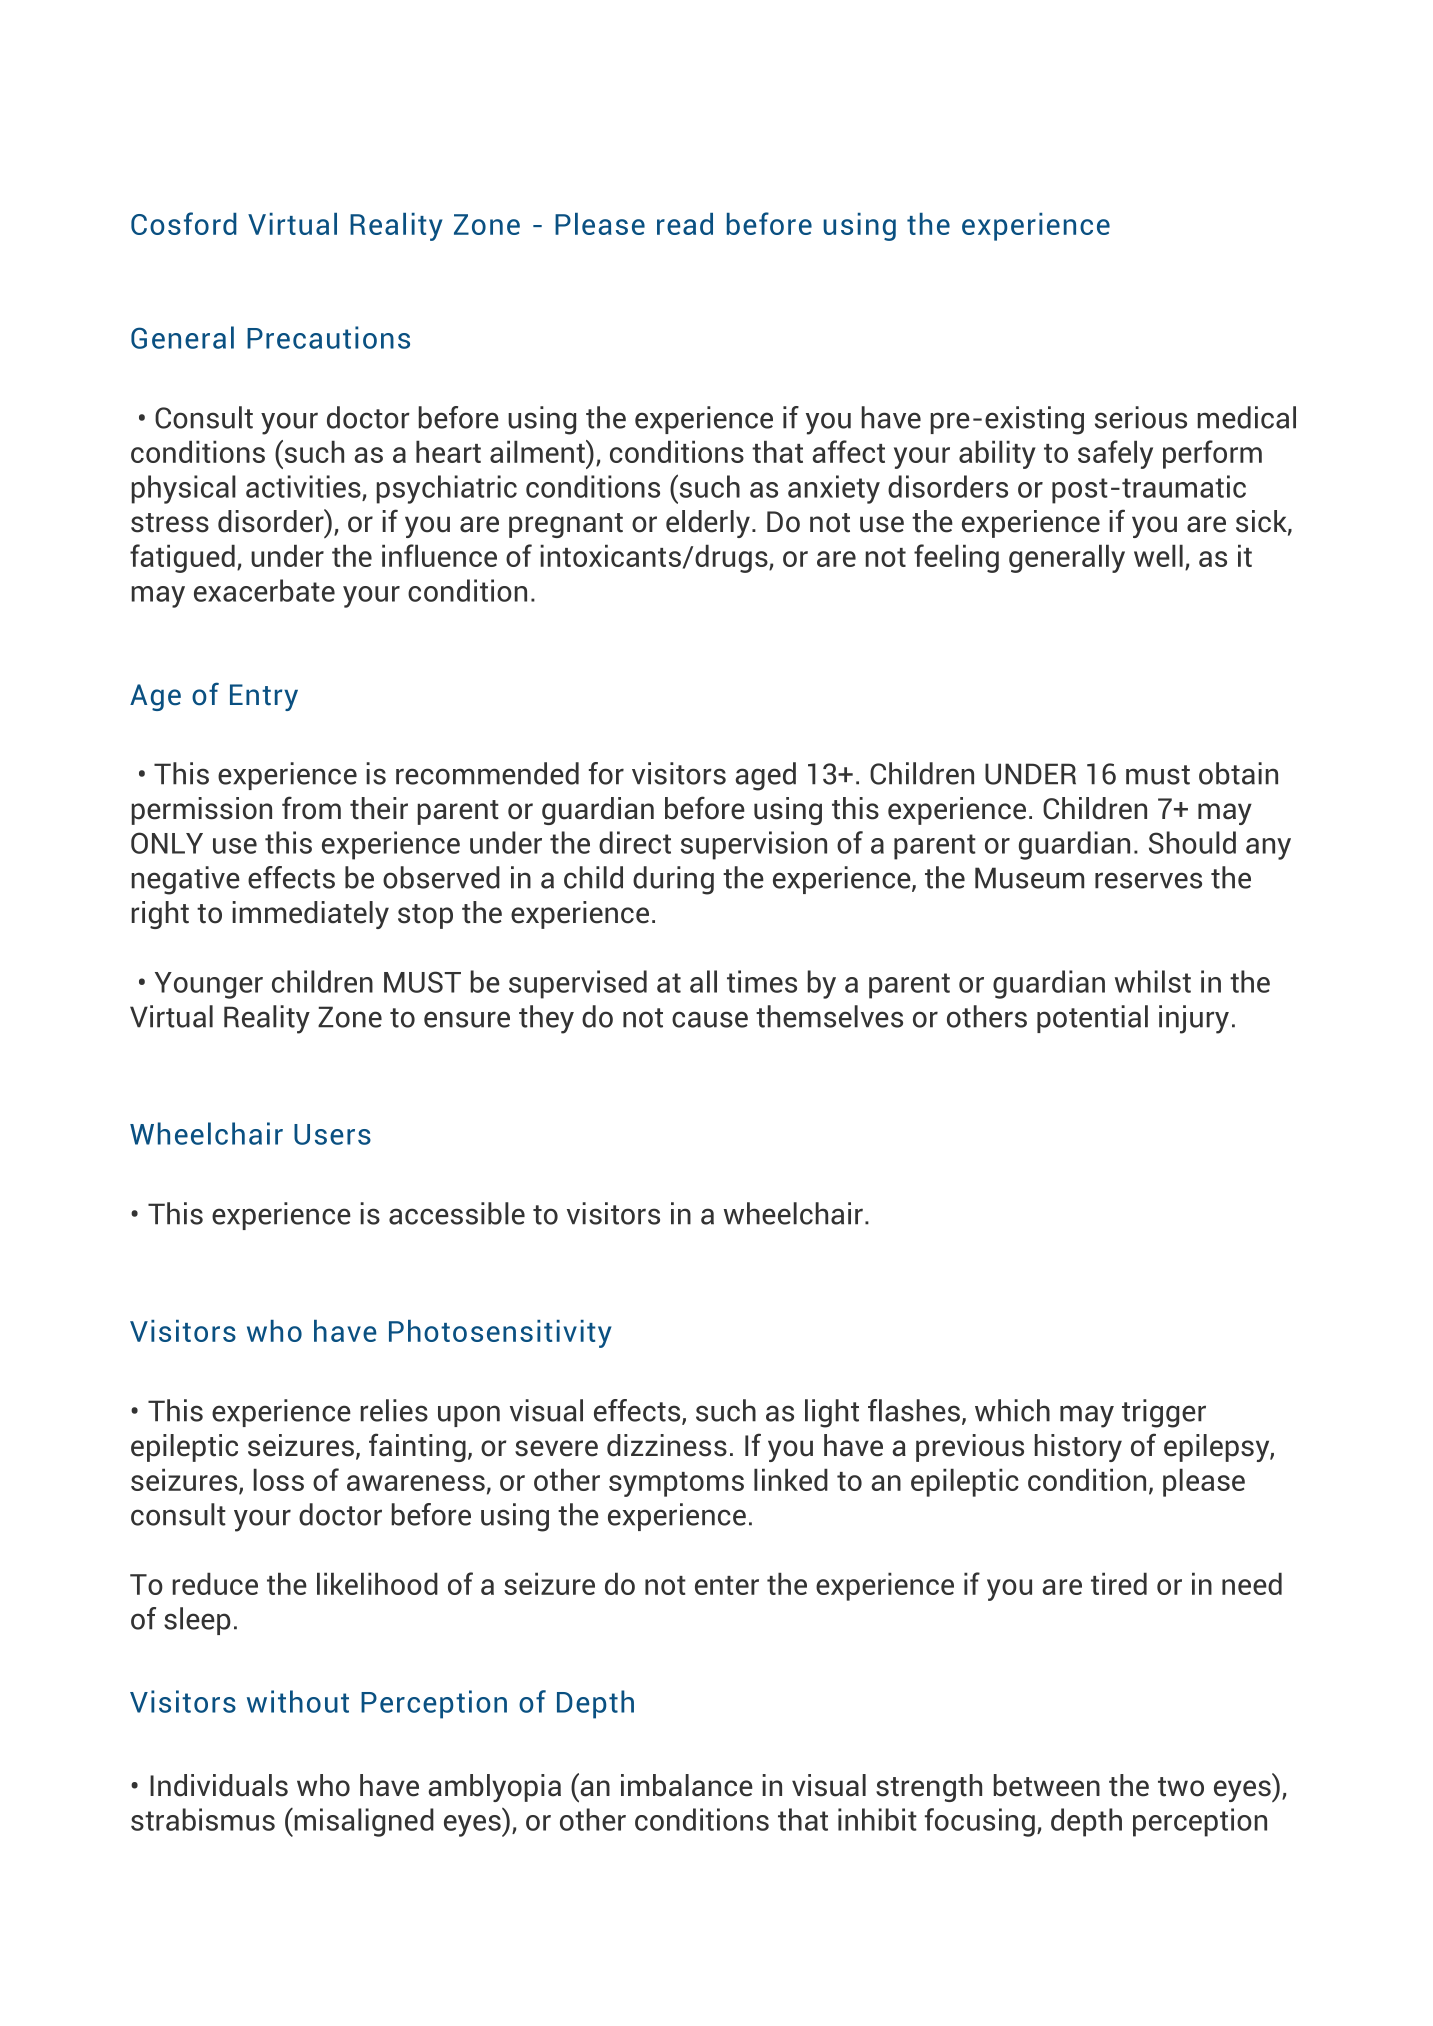 The width and height of the screenshot is (1433, 2026). I want to click on aged, so click(766, 776).
